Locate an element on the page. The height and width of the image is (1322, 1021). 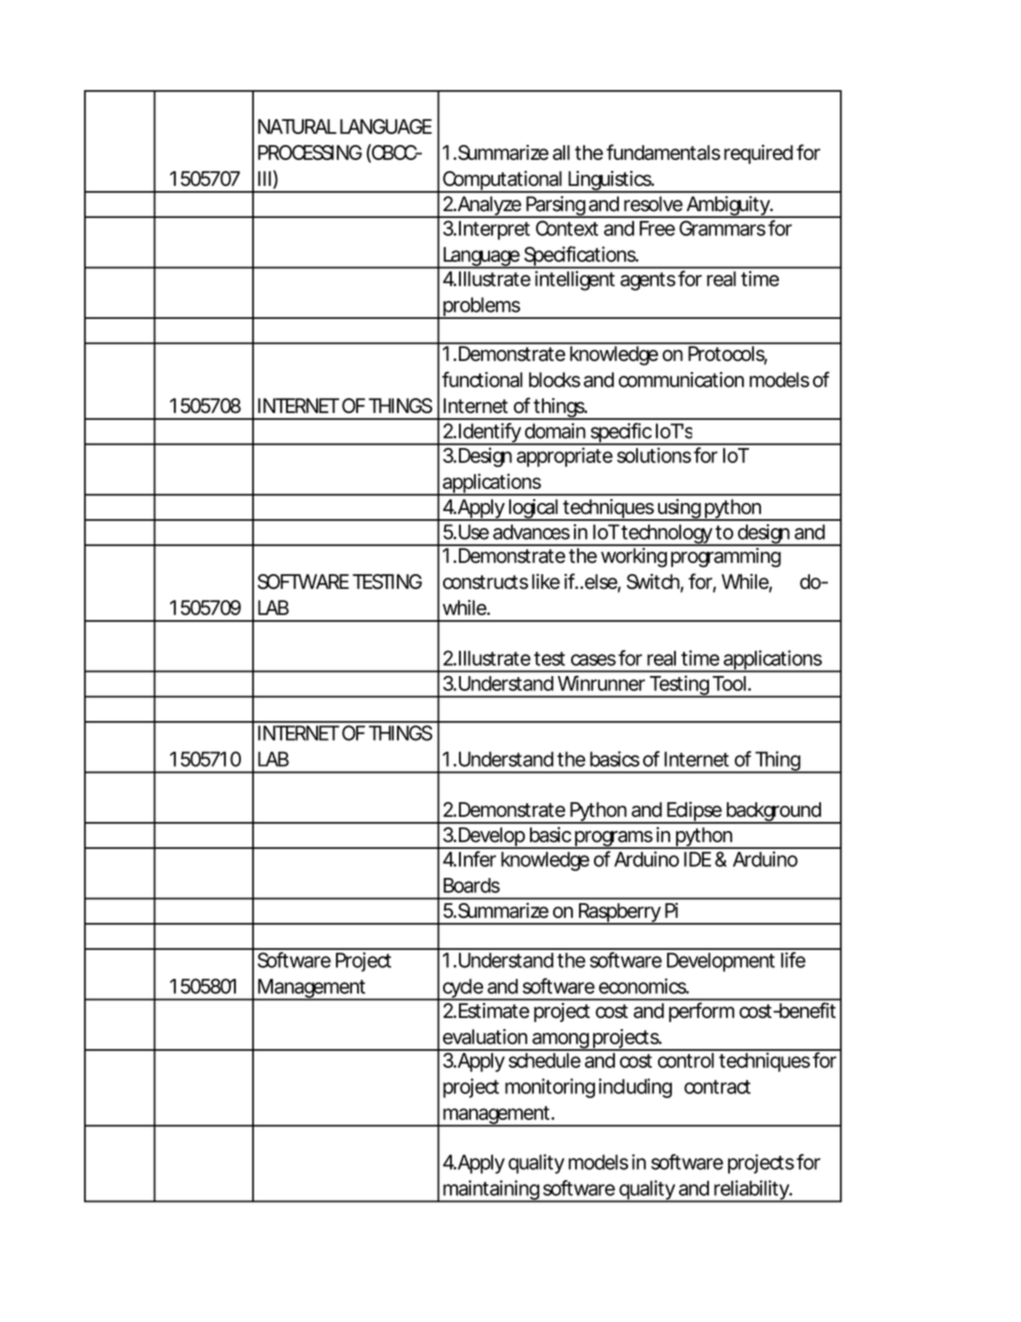
cases is located at coordinates (593, 660).
